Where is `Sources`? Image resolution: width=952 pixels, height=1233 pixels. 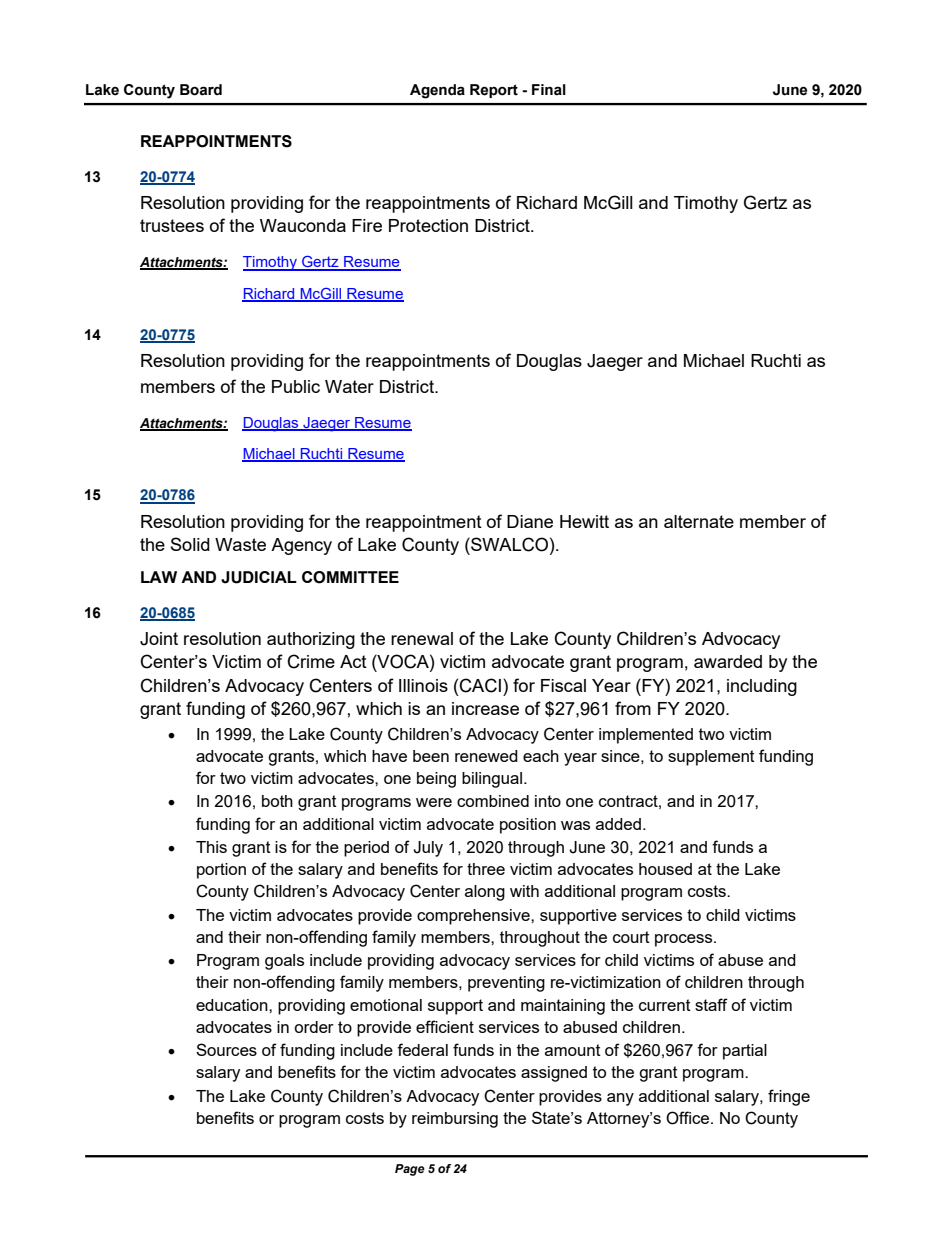 Sources is located at coordinates (226, 1049).
